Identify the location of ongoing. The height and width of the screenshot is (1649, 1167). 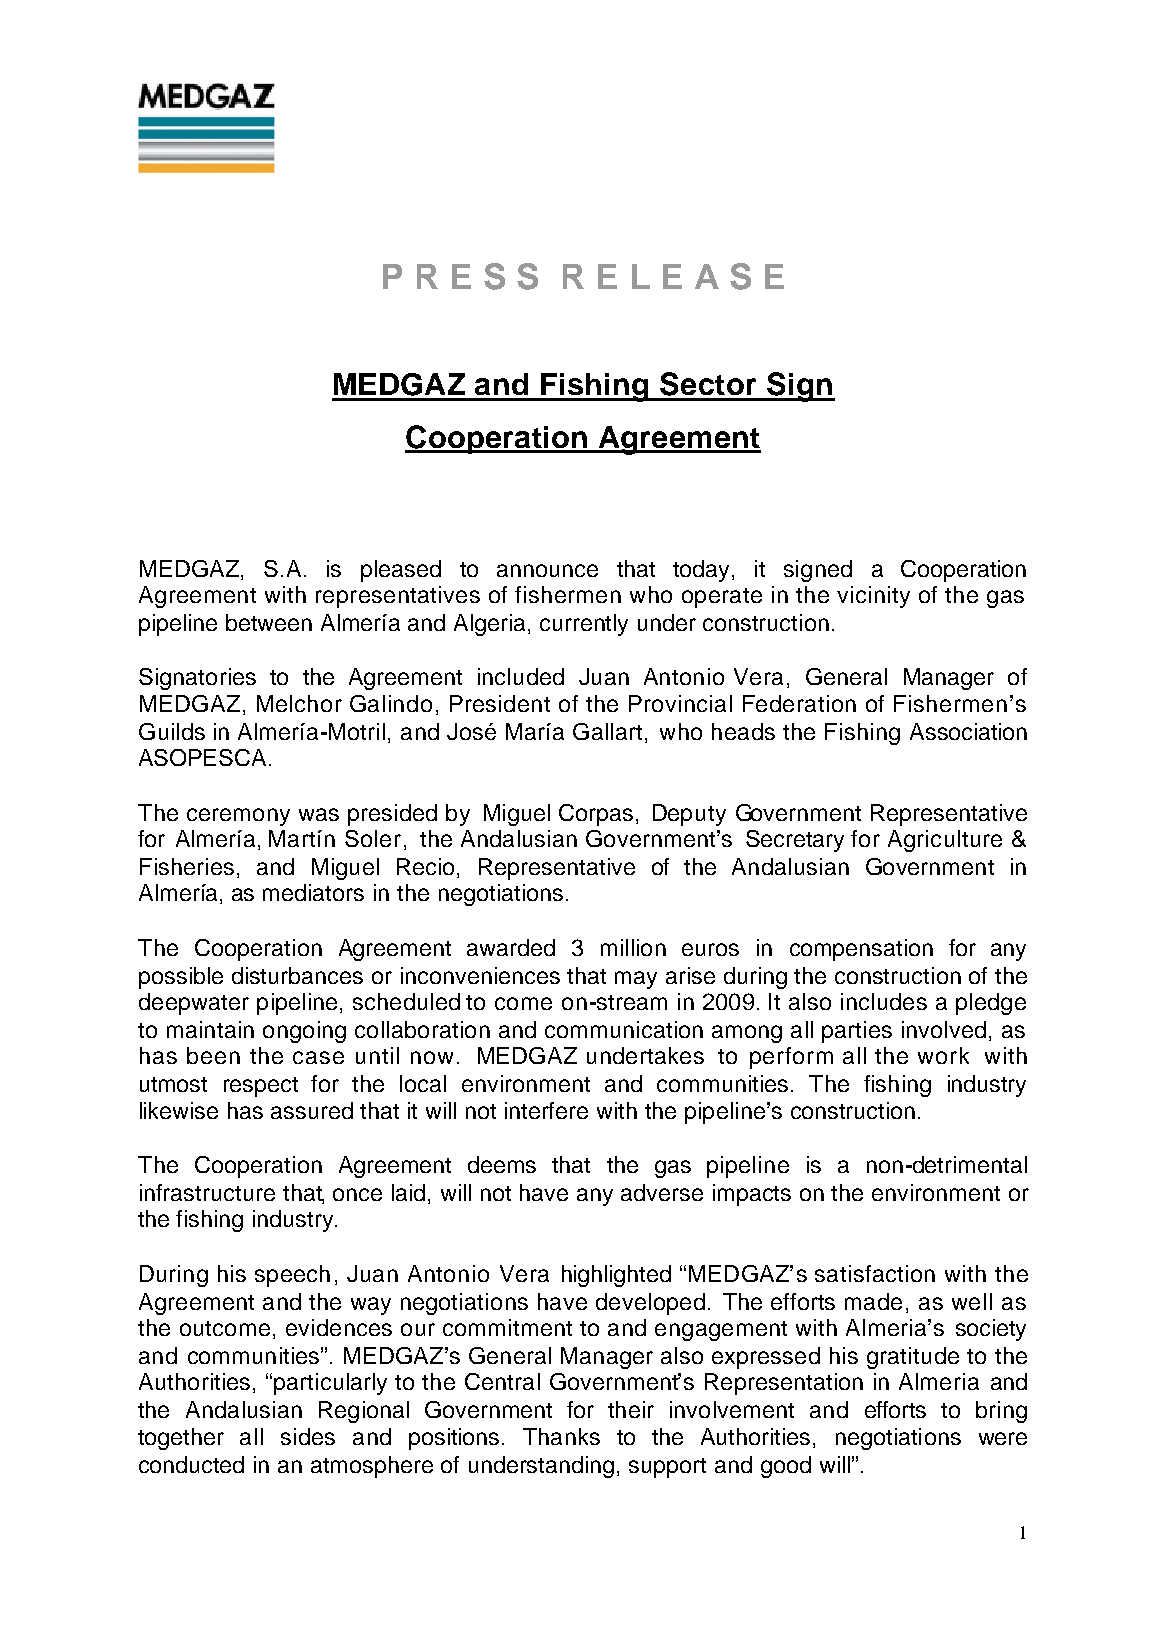
(304, 1032).
